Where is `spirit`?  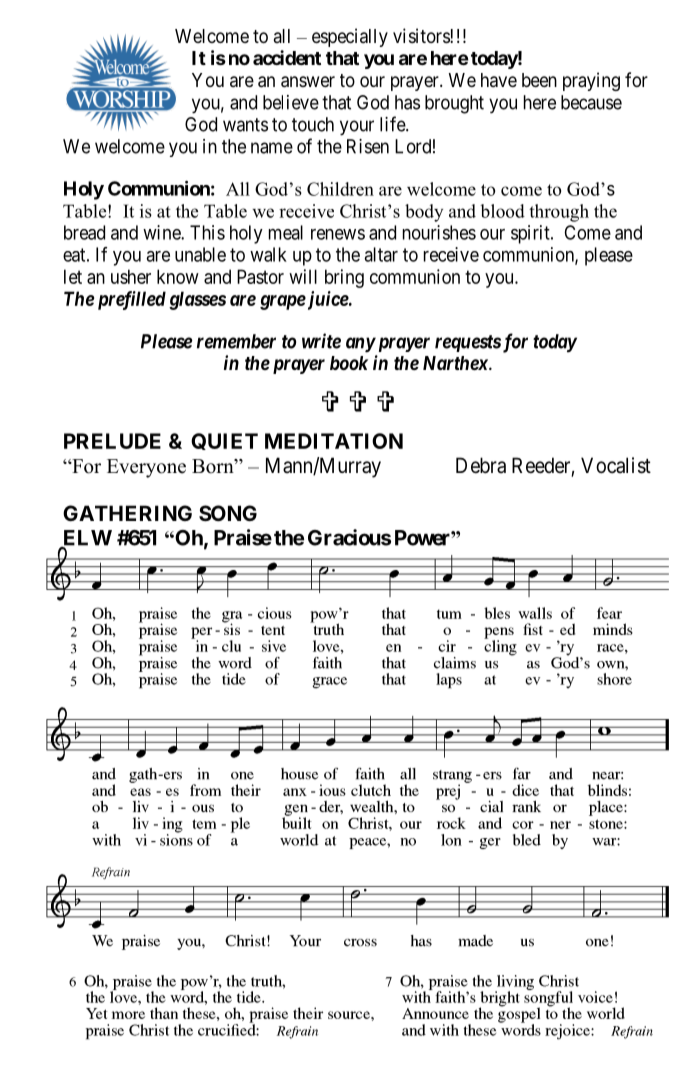 spirit is located at coordinates (531, 234).
